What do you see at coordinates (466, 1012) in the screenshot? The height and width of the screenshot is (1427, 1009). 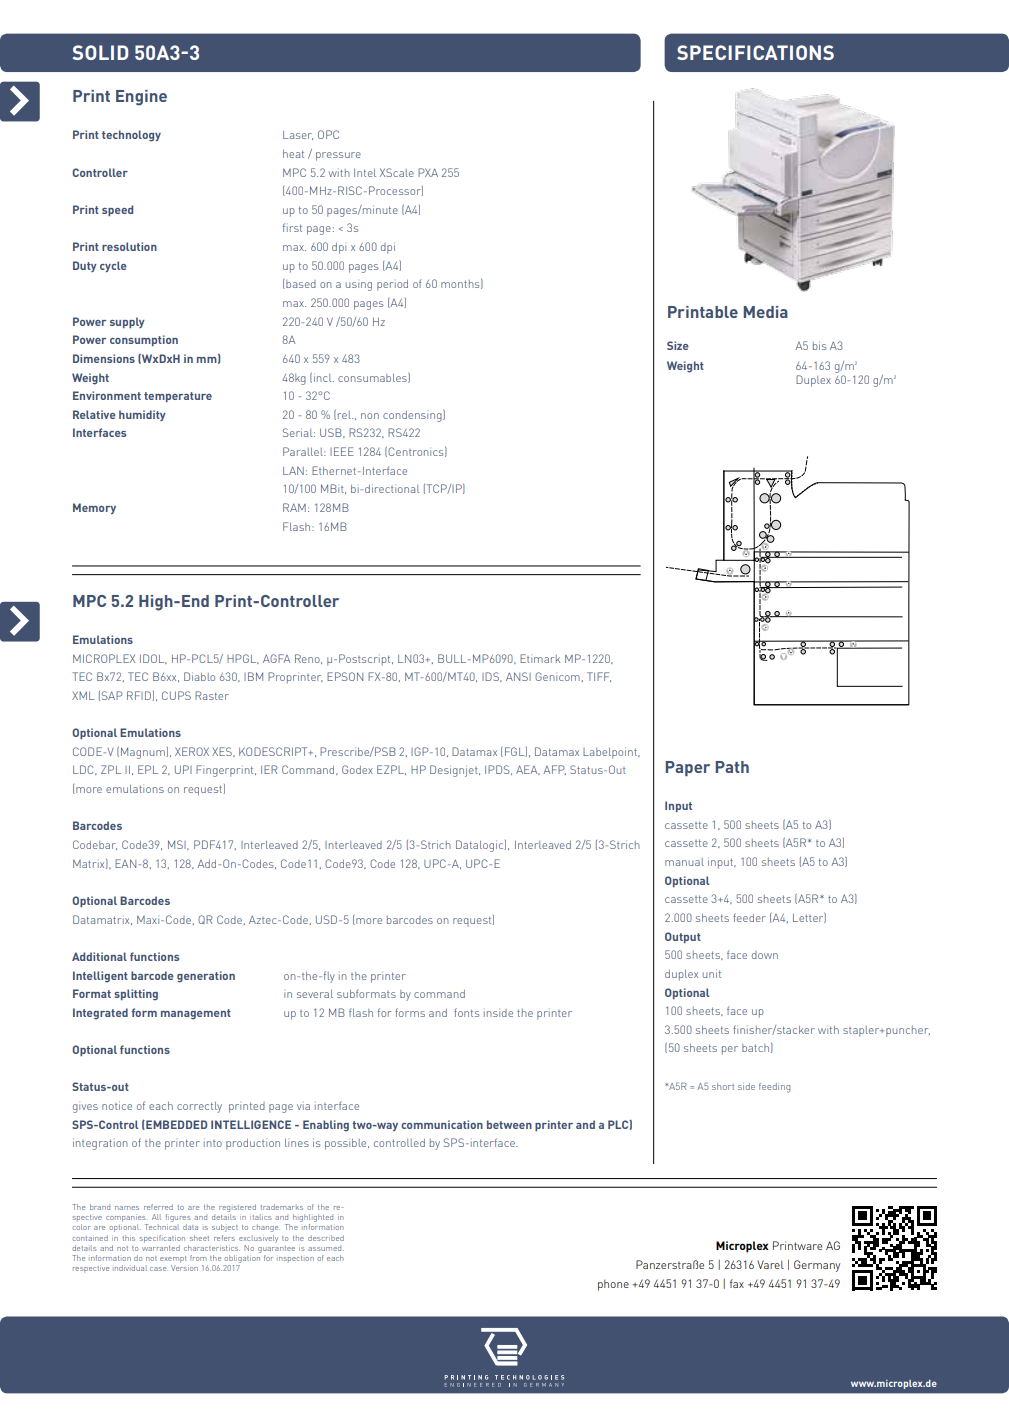 I see `fonts` at bounding box center [466, 1012].
